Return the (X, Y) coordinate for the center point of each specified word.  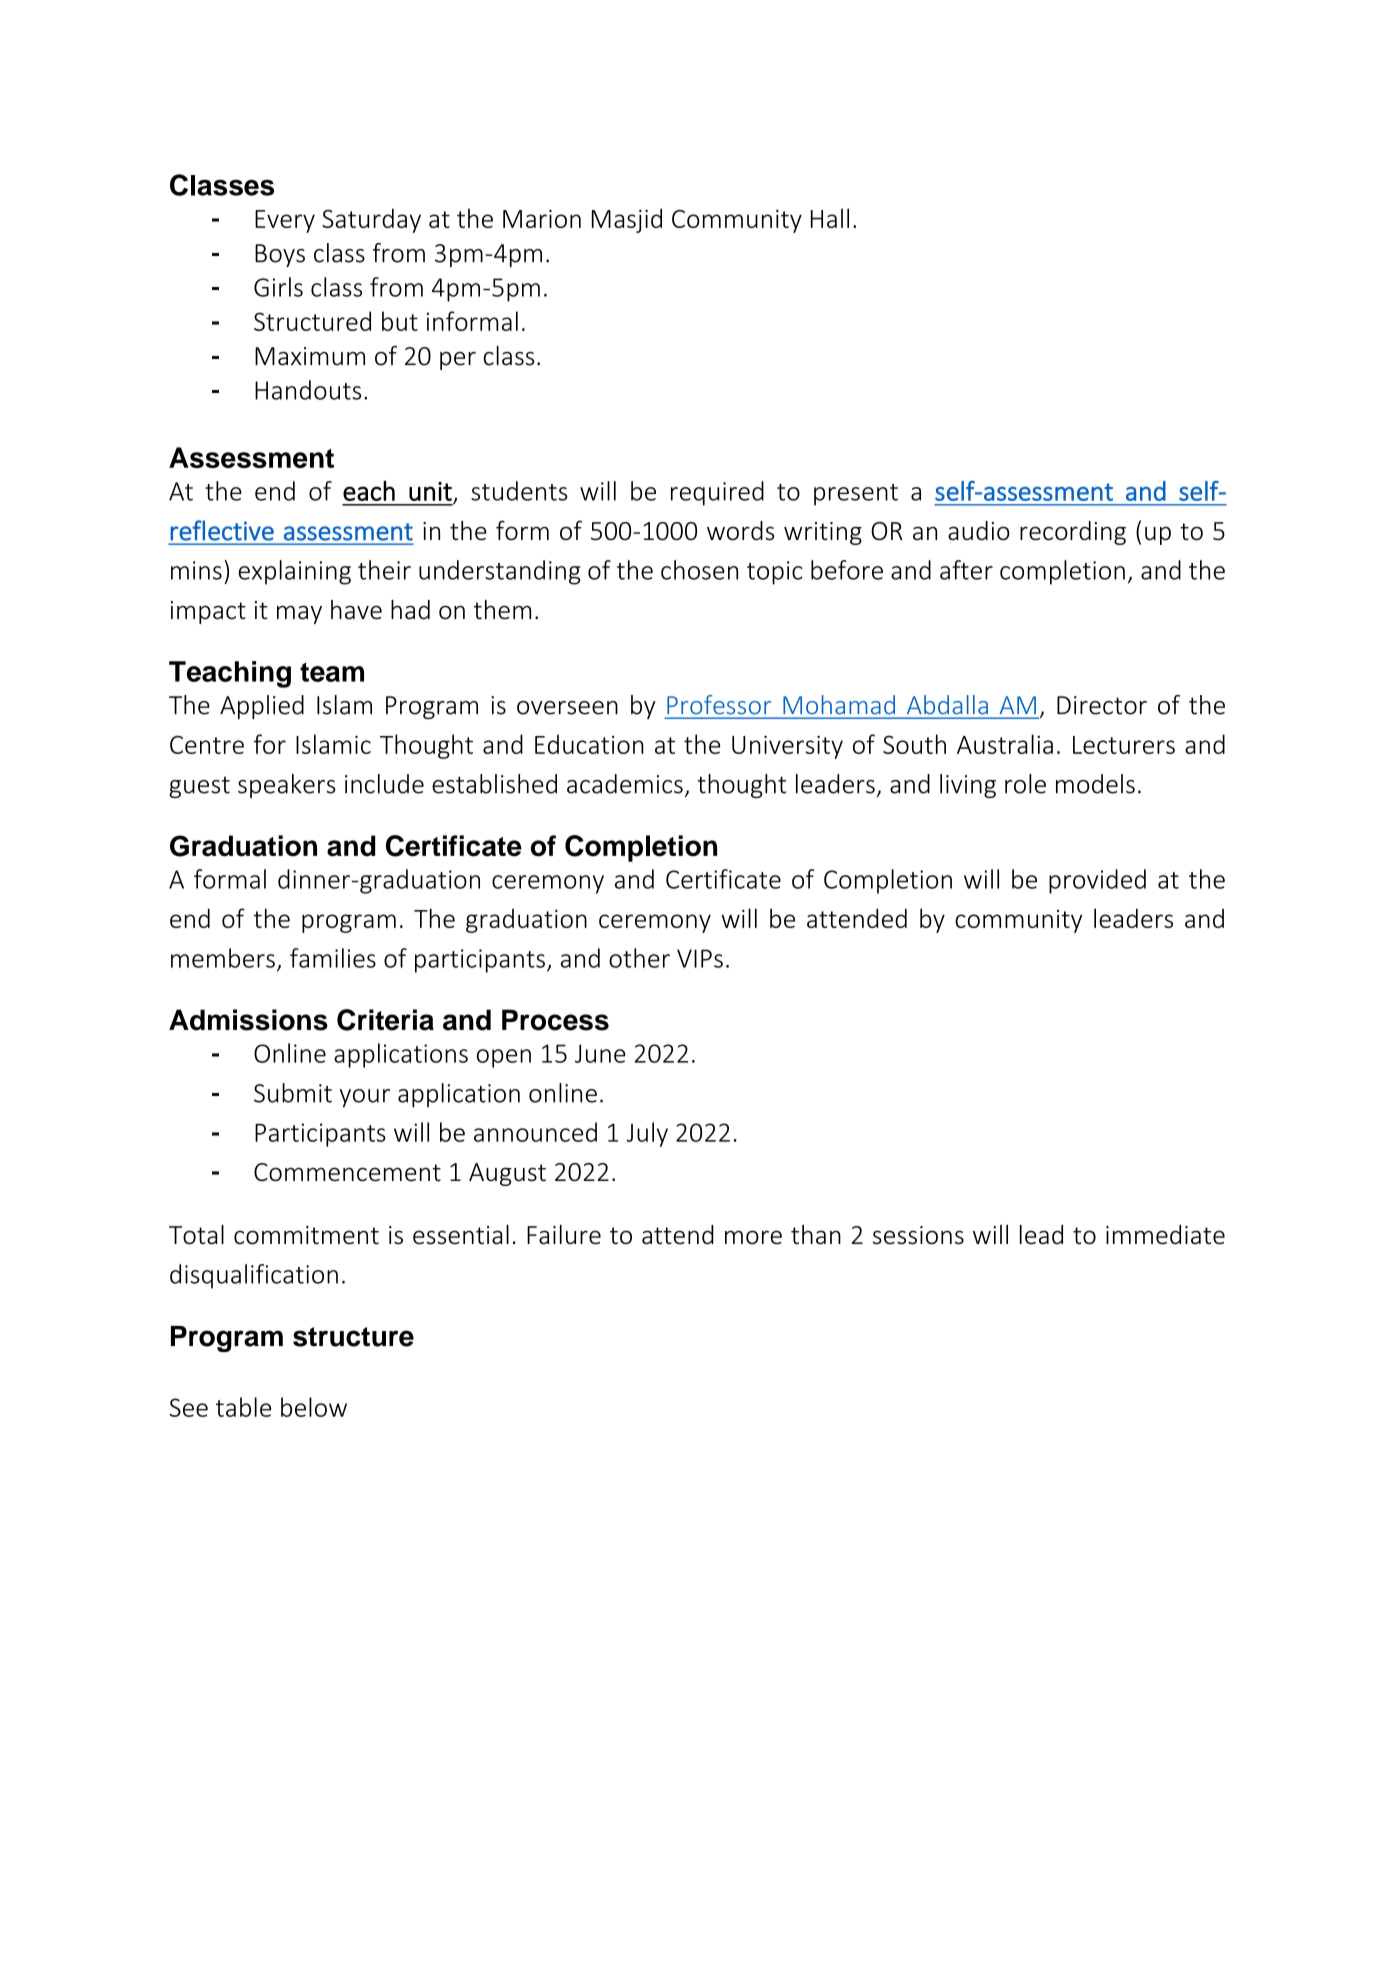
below (314, 1407)
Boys (280, 255)
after (966, 570)
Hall (830, 218)
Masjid (627, 220)
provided (1097, 881)
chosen (699, 570)
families (333, 958)
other (639, 958)
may (299, 614)
